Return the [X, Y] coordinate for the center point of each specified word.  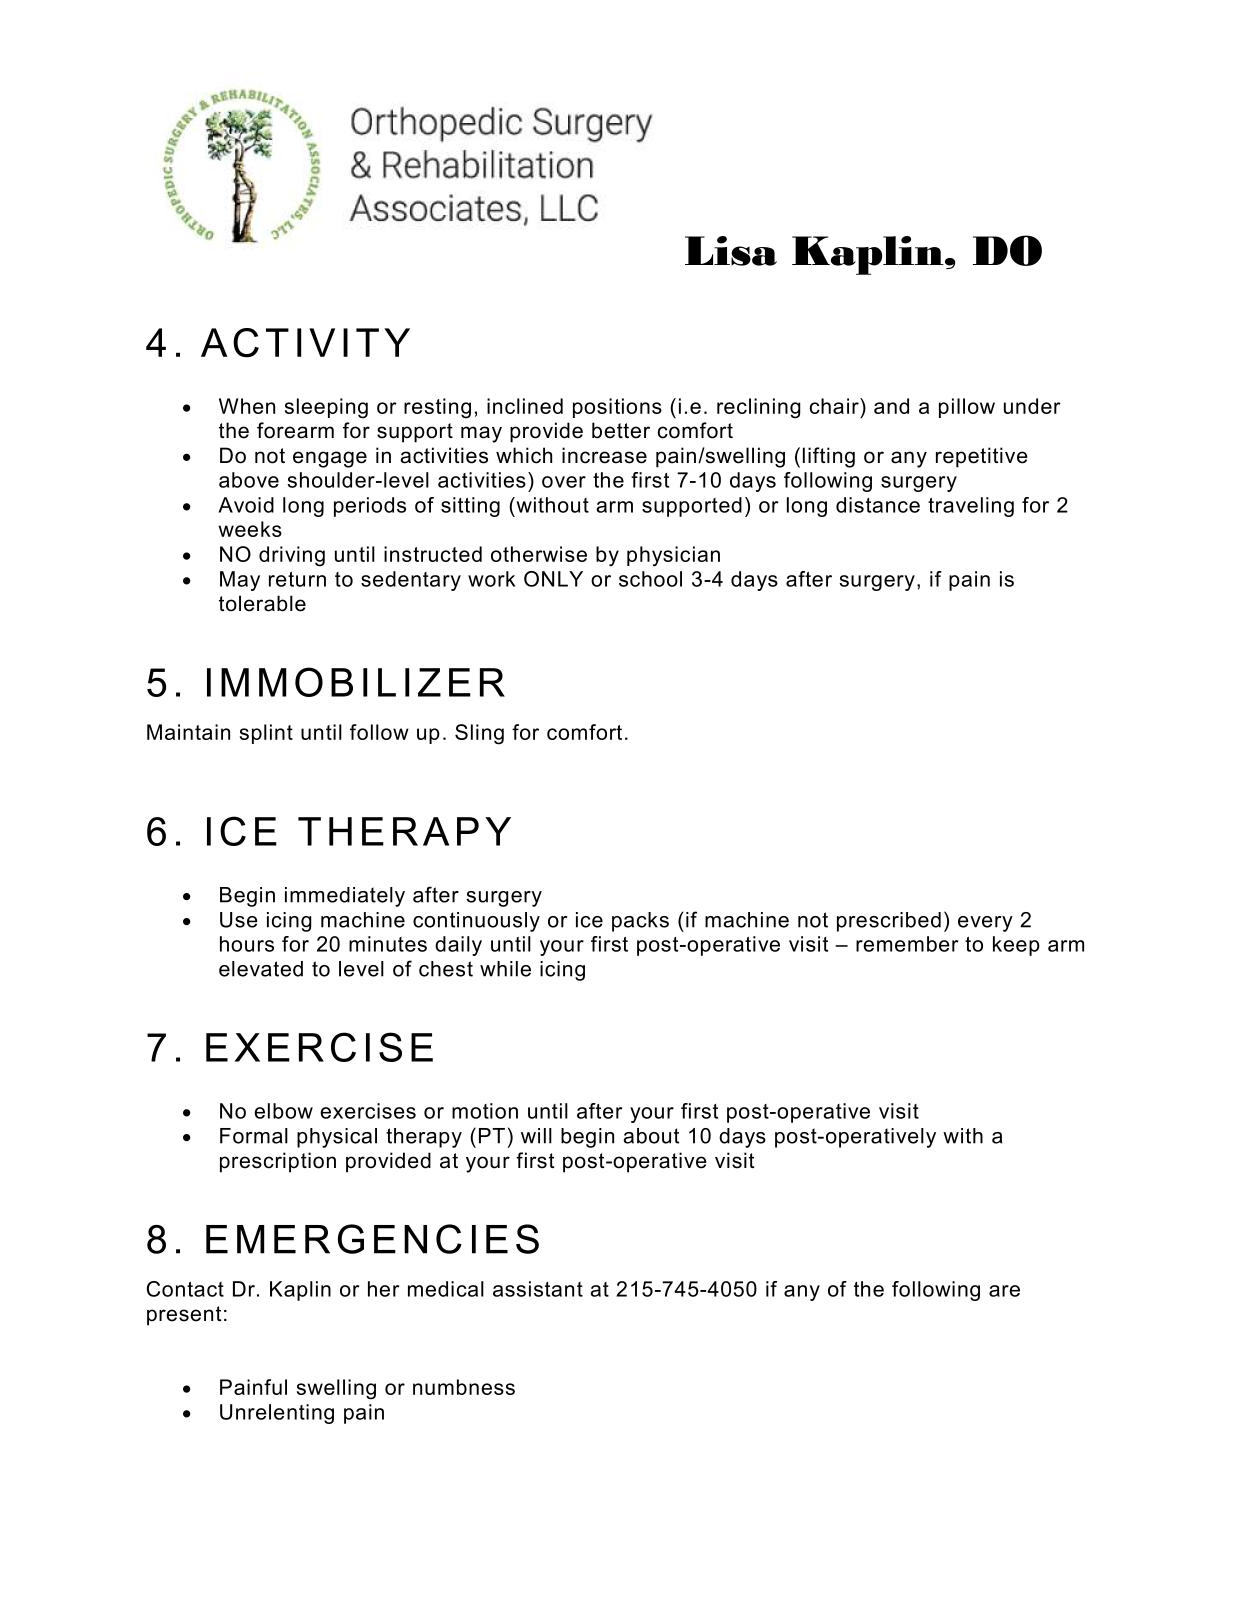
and [891, 406]
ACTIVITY [305, 343]
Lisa [731, 251]
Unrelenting [277, 1414]
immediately [345, 897]
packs [640, 922]
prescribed [889, 922]
